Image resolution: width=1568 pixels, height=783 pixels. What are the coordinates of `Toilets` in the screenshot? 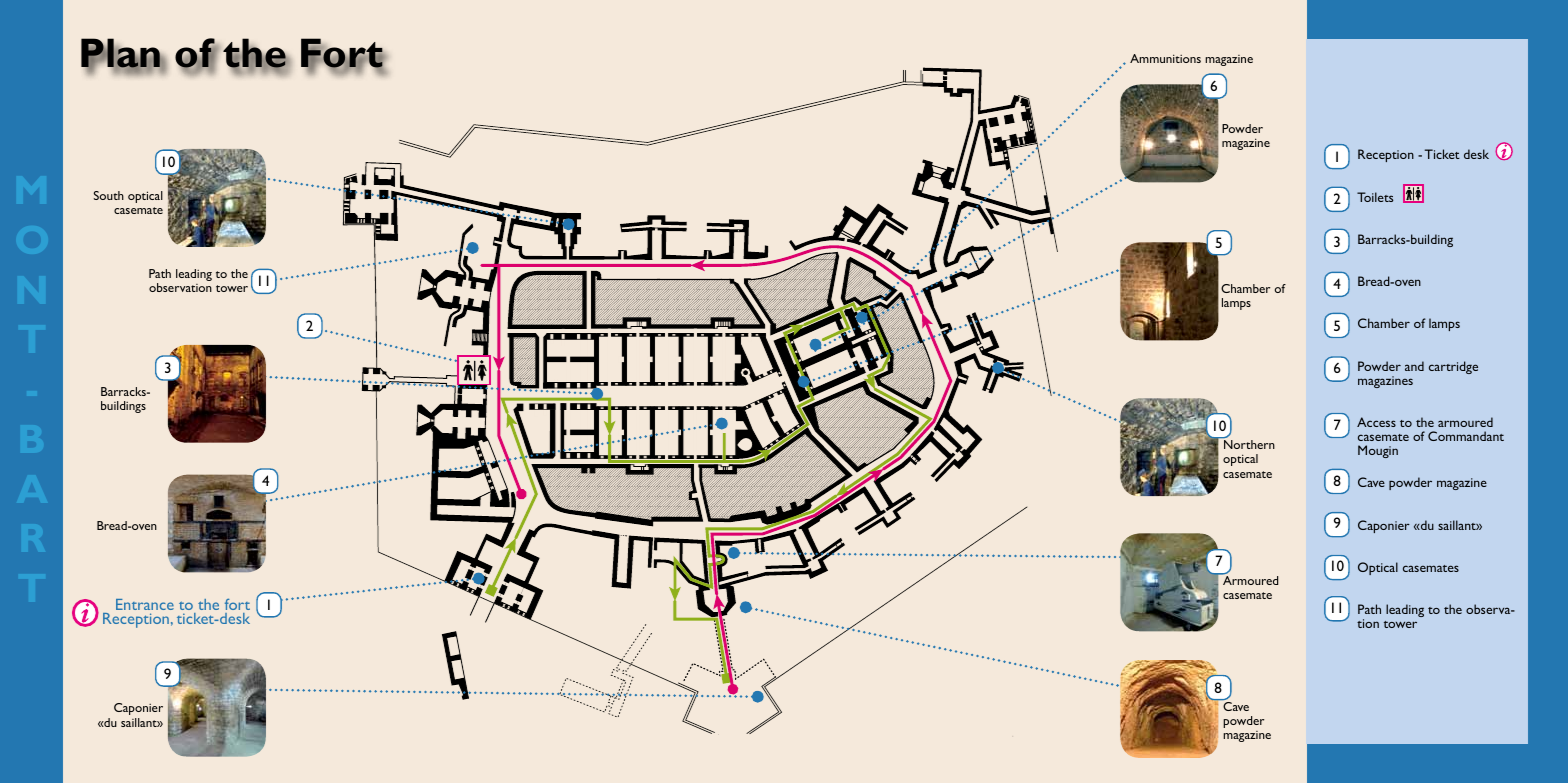 It's located at (1375, 197).
